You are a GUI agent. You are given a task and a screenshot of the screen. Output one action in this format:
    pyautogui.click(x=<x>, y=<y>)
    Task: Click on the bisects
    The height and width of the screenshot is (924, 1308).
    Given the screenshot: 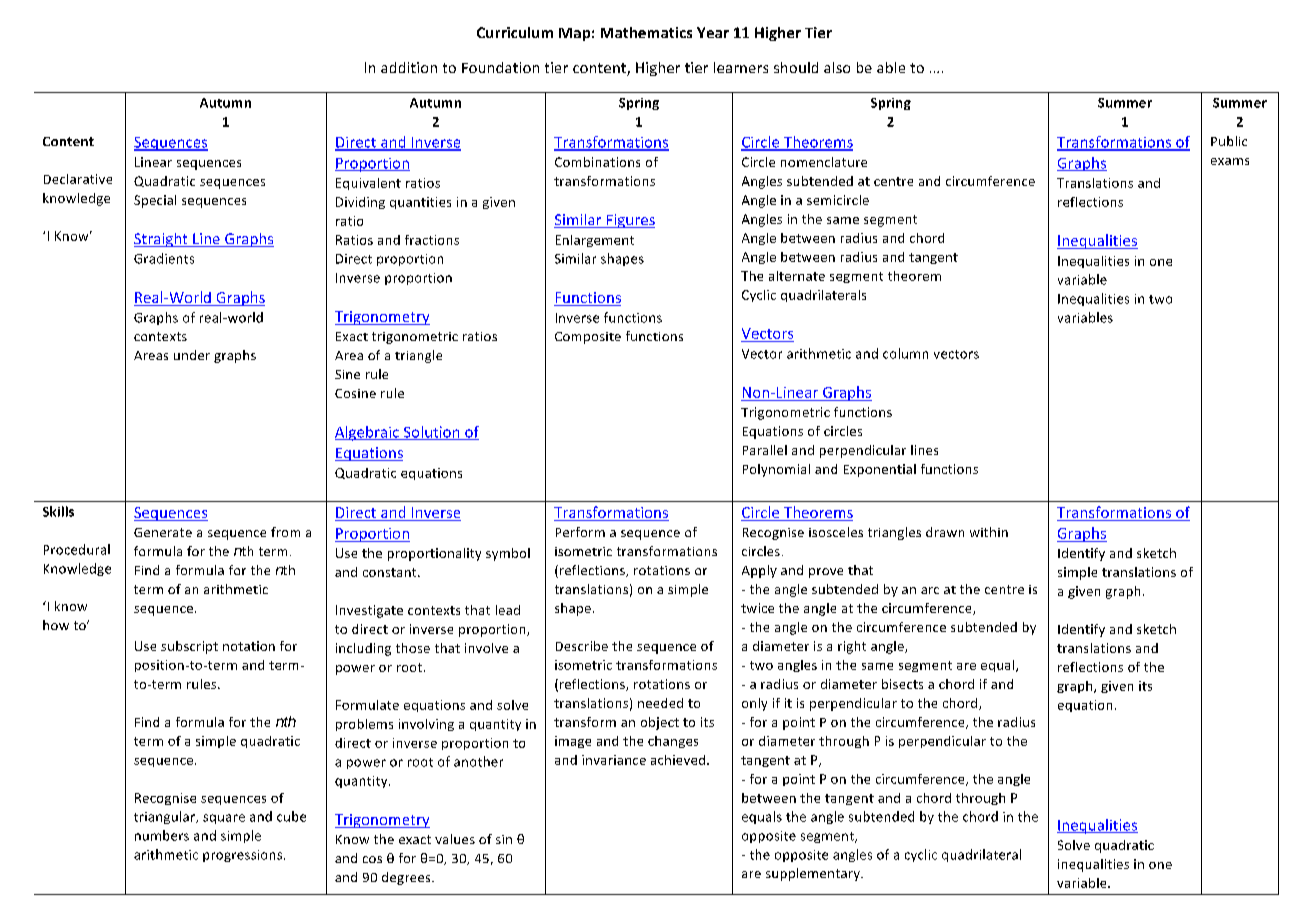 What is the action you would take?
    pyautogui.click(x=902, y=684)
